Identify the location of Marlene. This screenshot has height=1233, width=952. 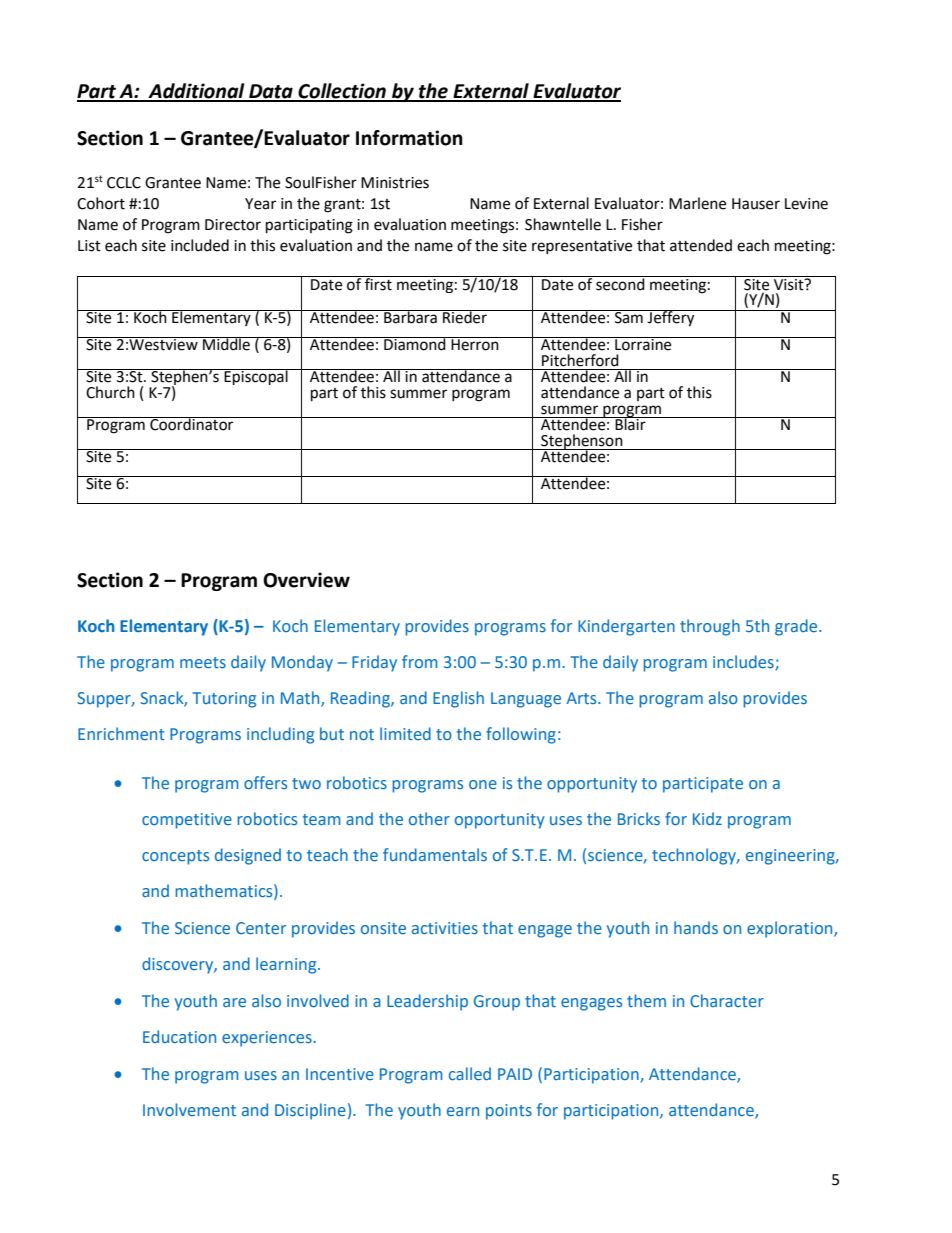
(697, 203).
